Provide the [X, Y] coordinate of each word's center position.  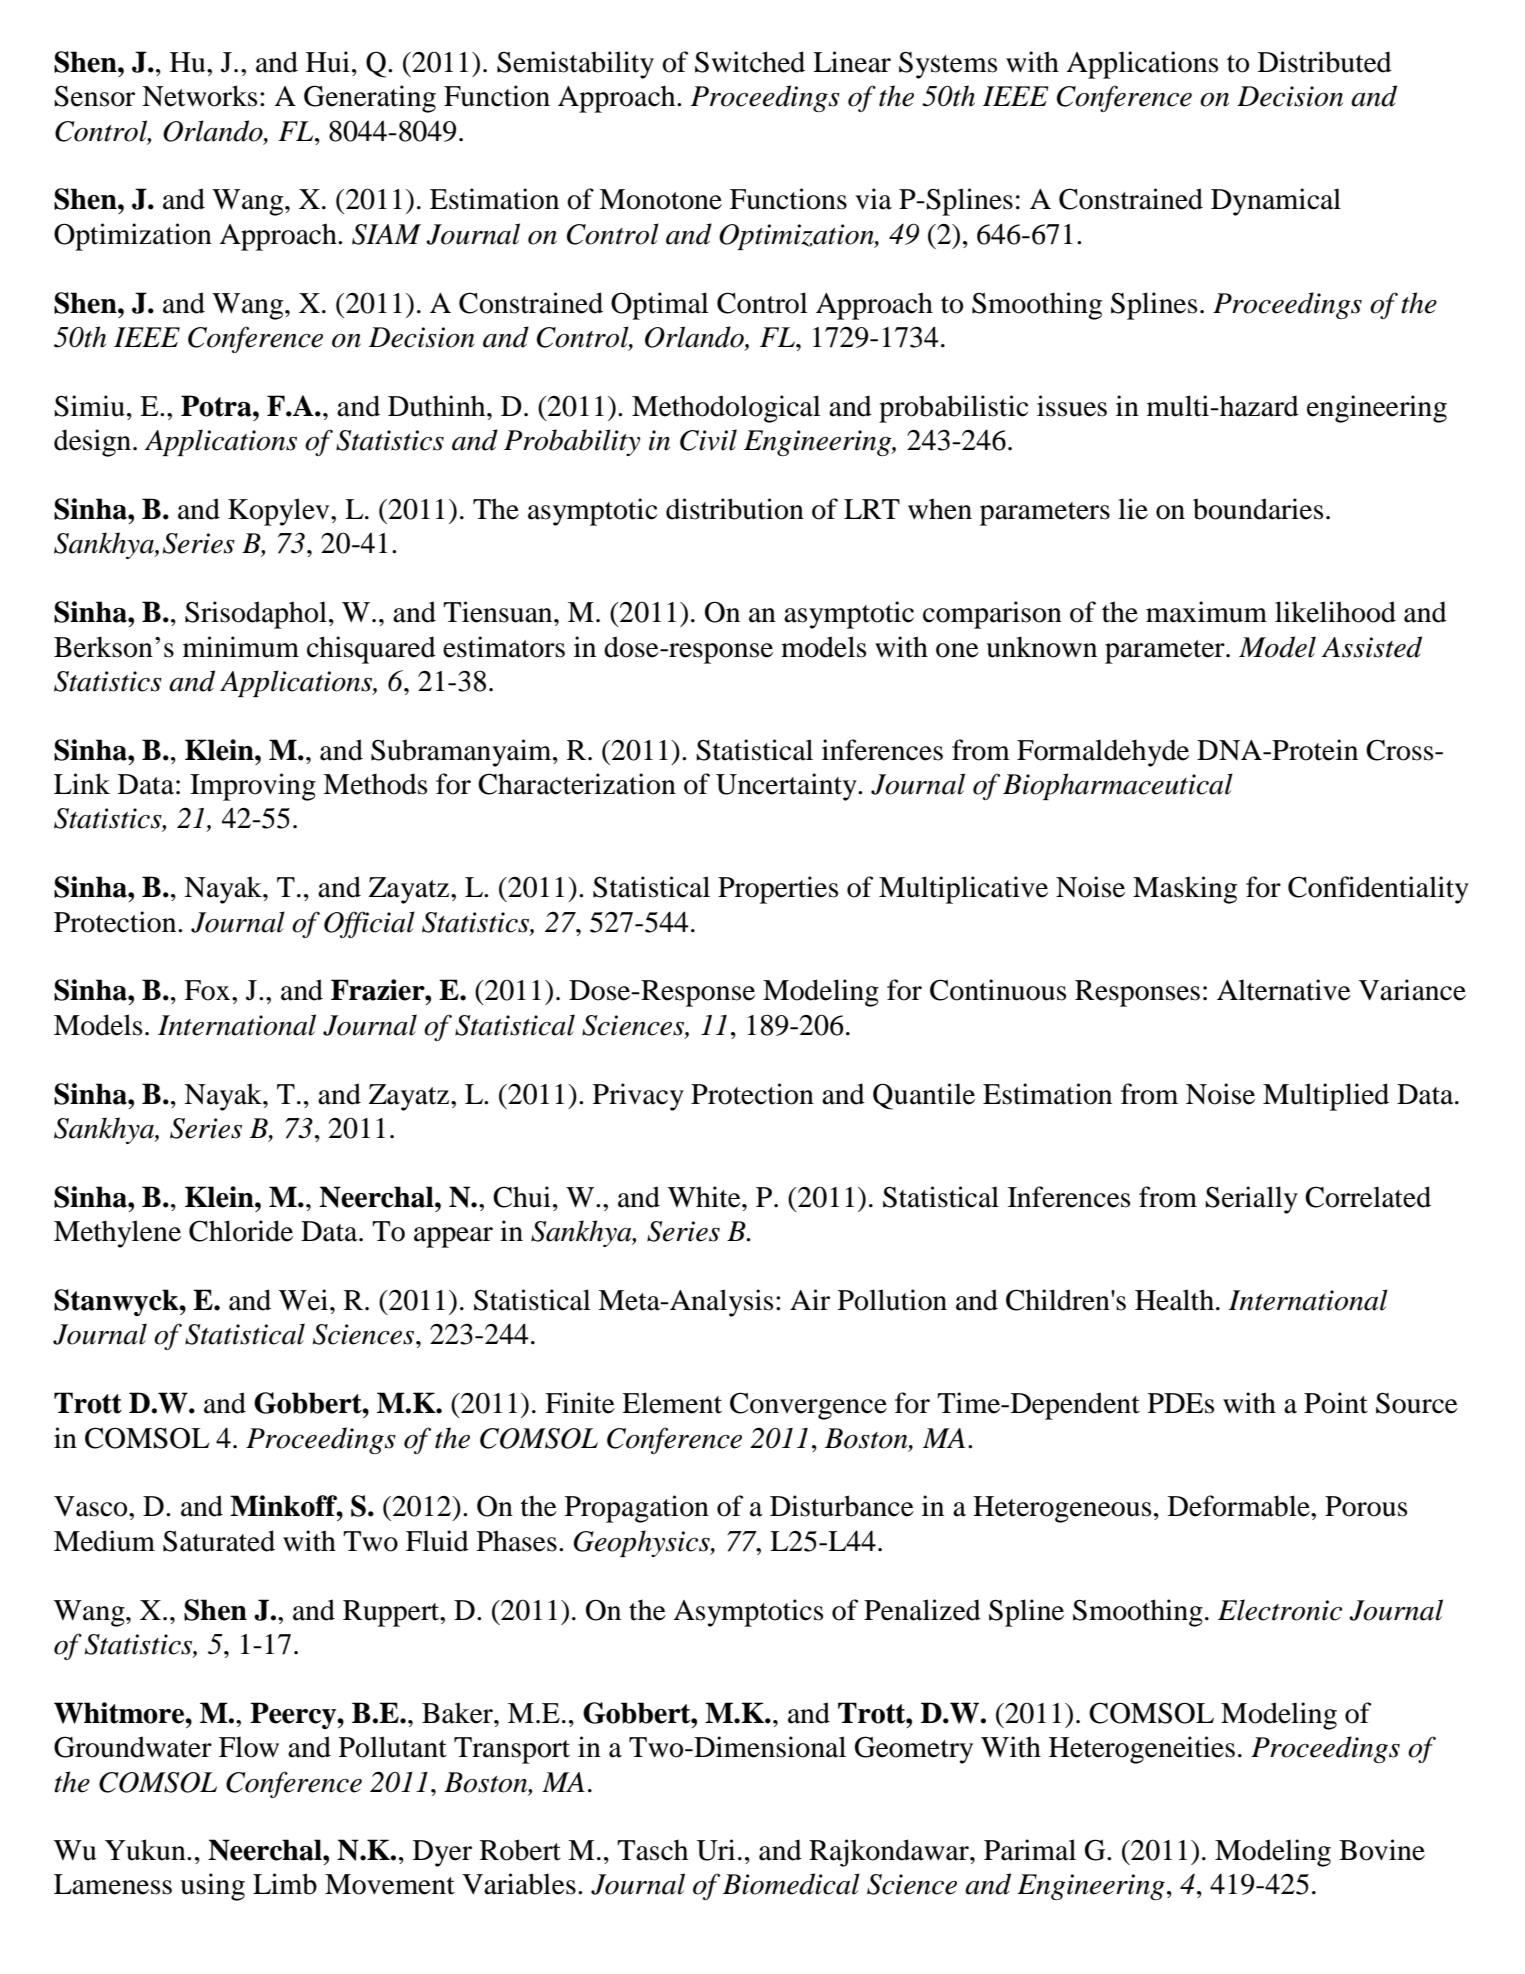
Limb [285, 1884]
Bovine [1382, 1850]
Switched [750, 62]
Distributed [1325, 62]
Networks [199, 96]
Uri [715, 1850]
